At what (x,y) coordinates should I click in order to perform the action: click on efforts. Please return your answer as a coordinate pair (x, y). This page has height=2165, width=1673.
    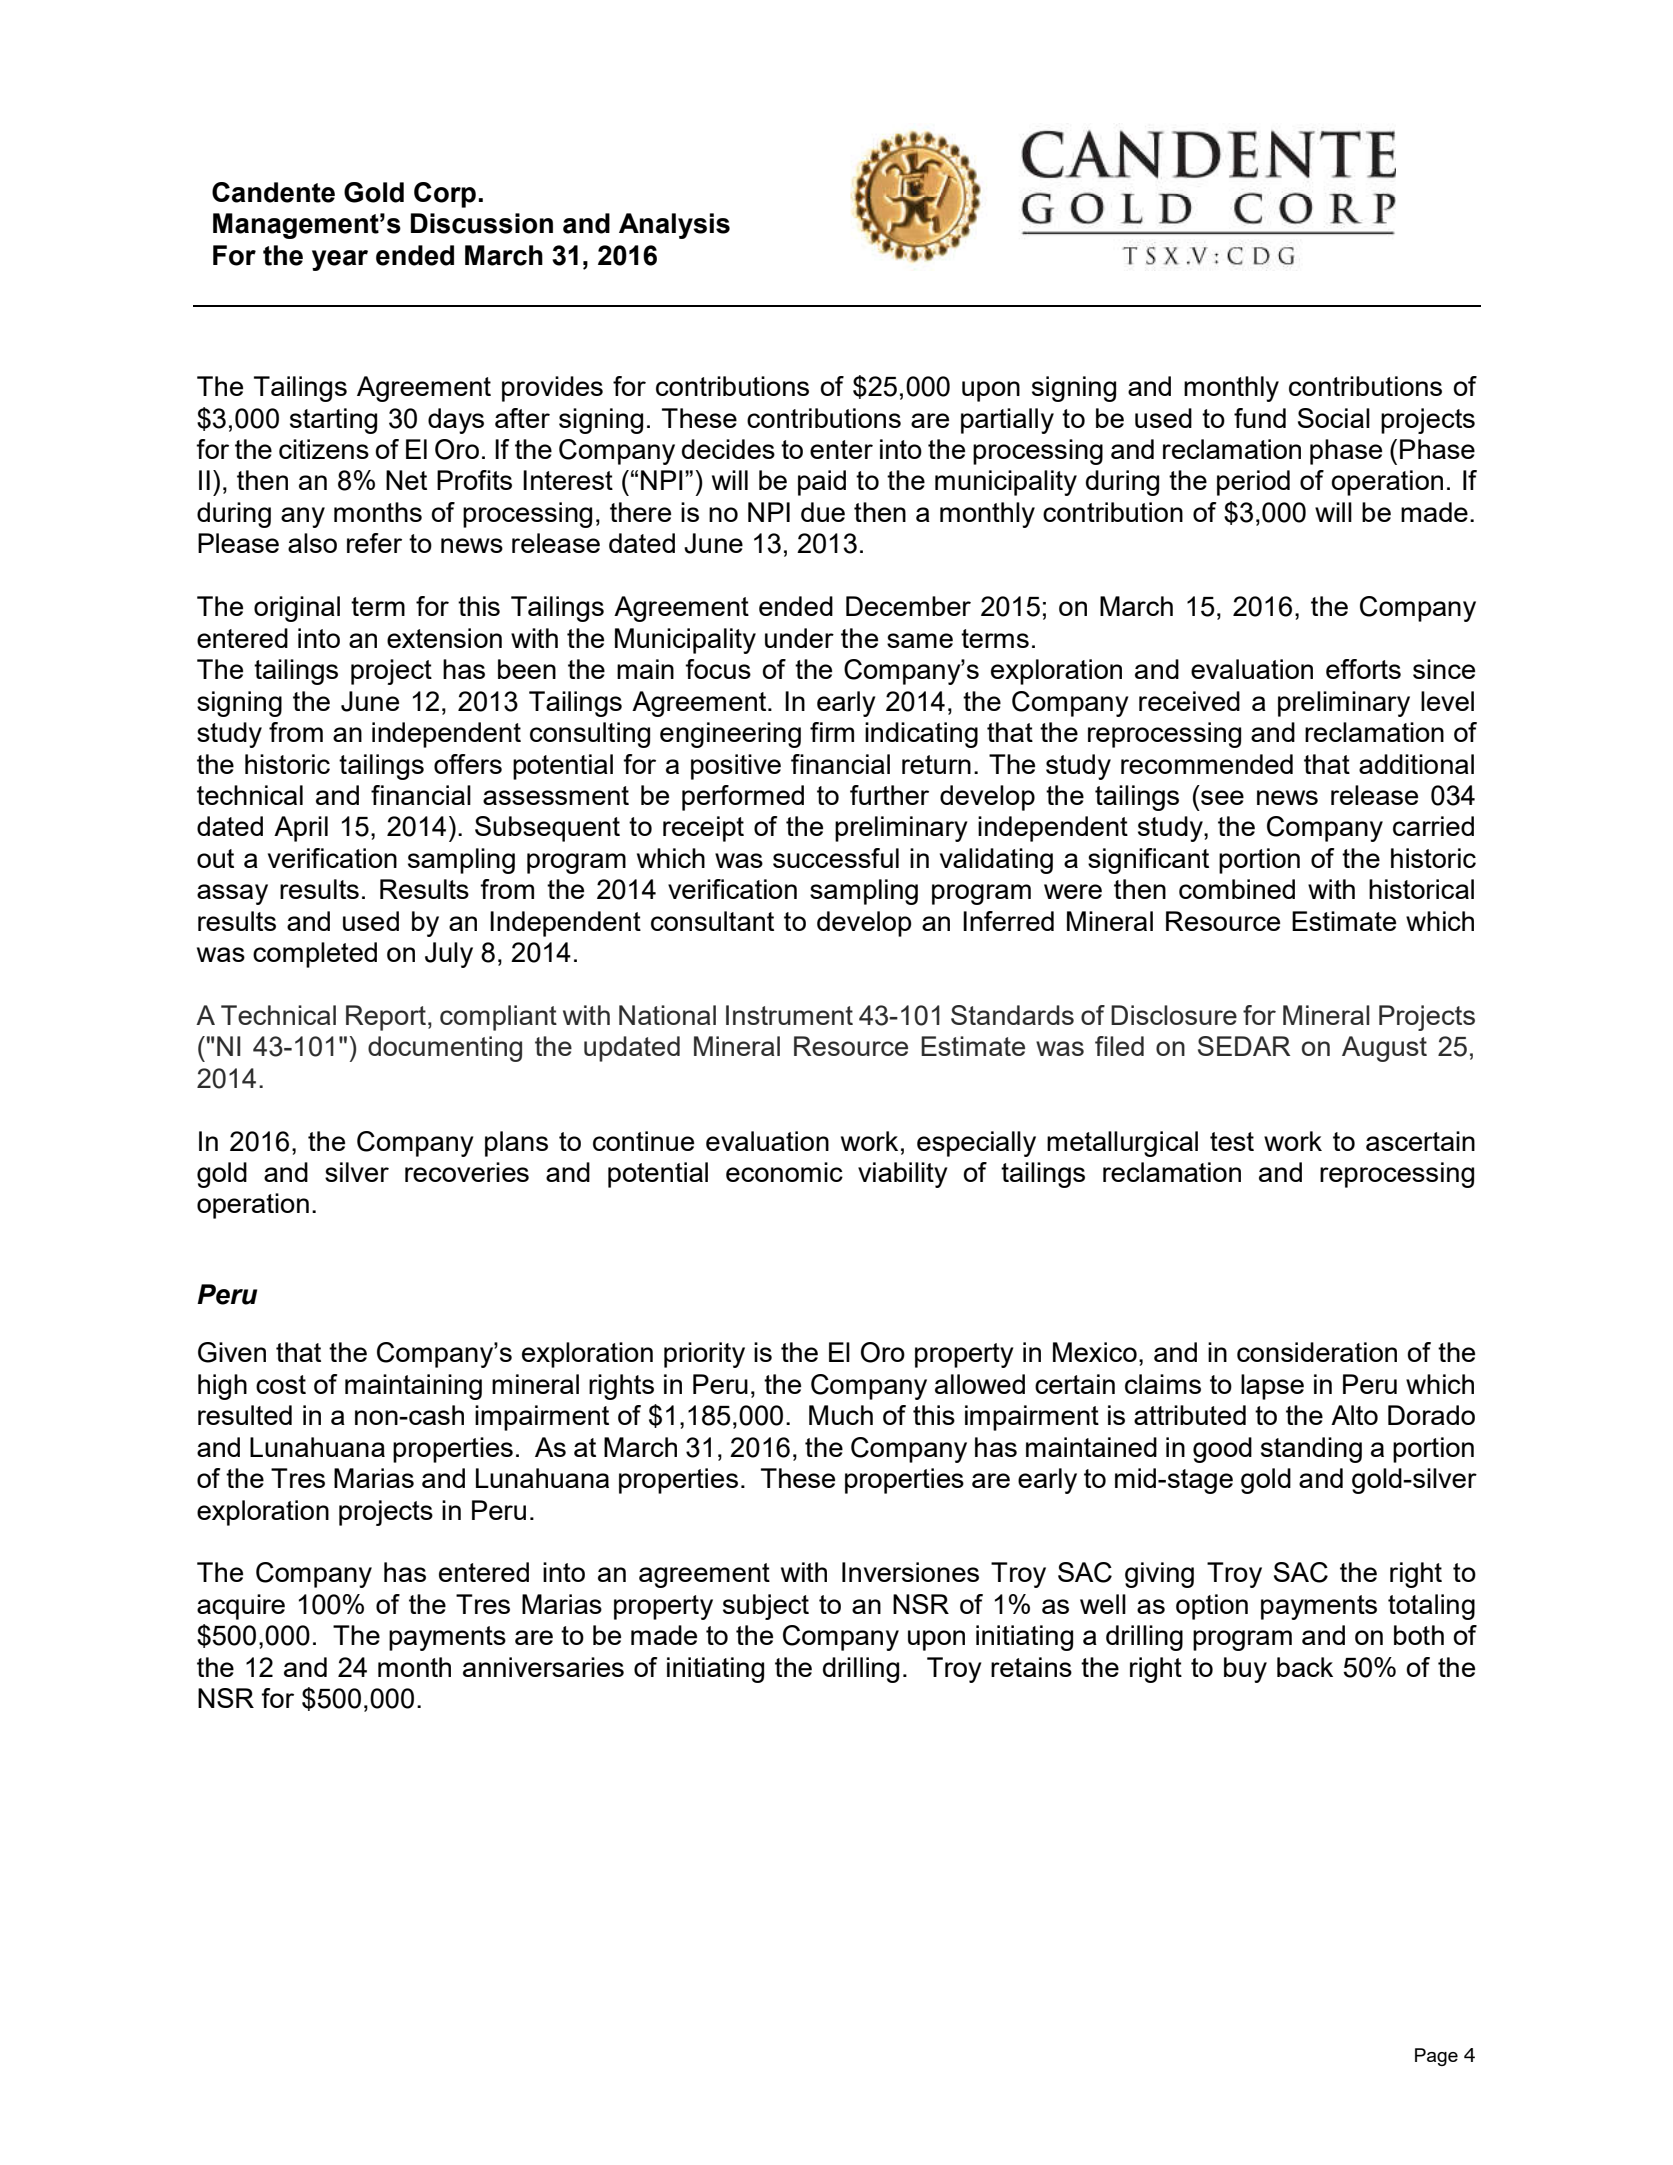
    Looking at the image, I should click on (1363, 669).
